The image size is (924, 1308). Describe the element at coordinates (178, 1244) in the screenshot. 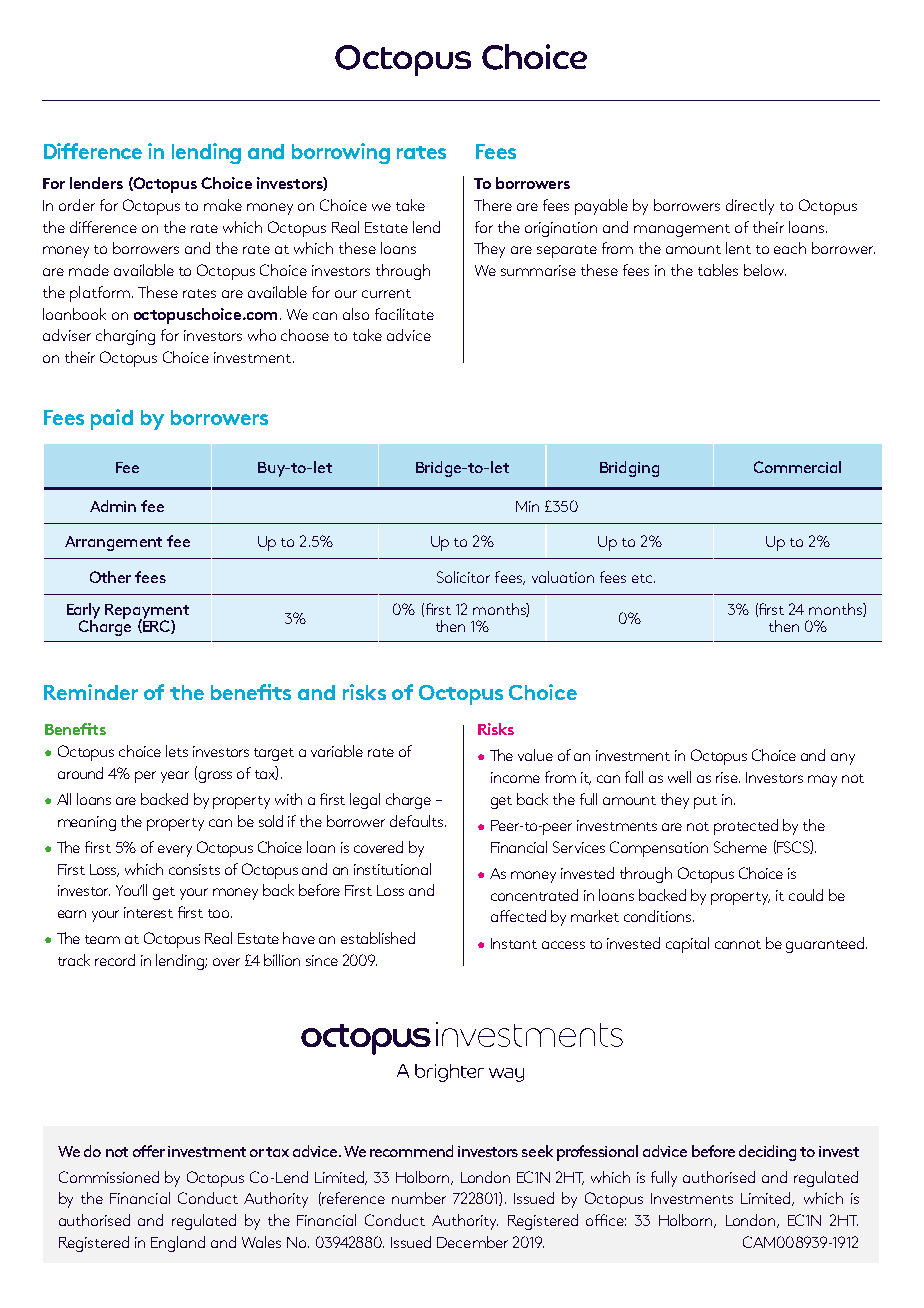

I see `England` at that location.
